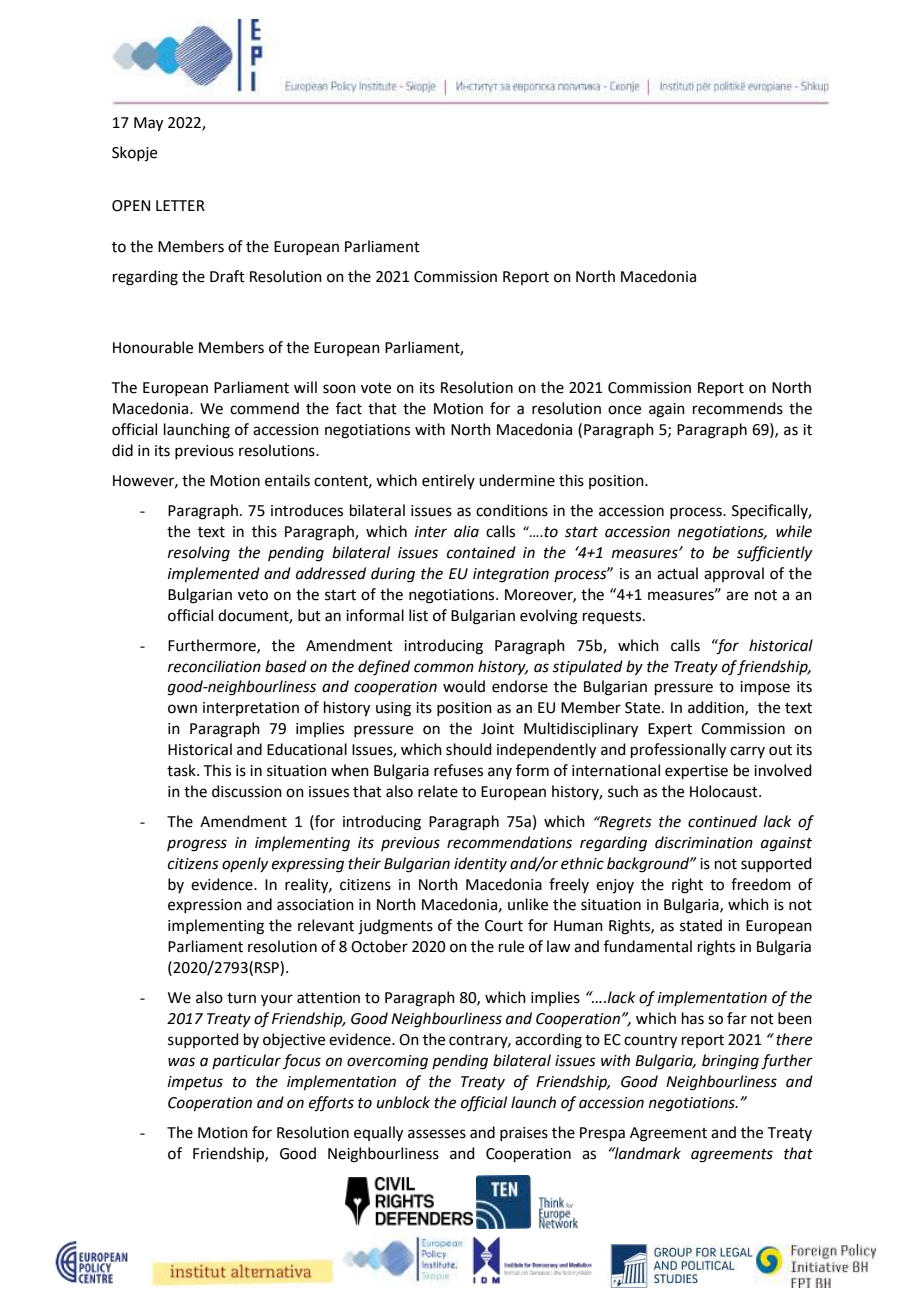 The height and width of the document is (1308, 924). Describe the element at coordinates (418, 615) in the document. I see `list` at that location.
